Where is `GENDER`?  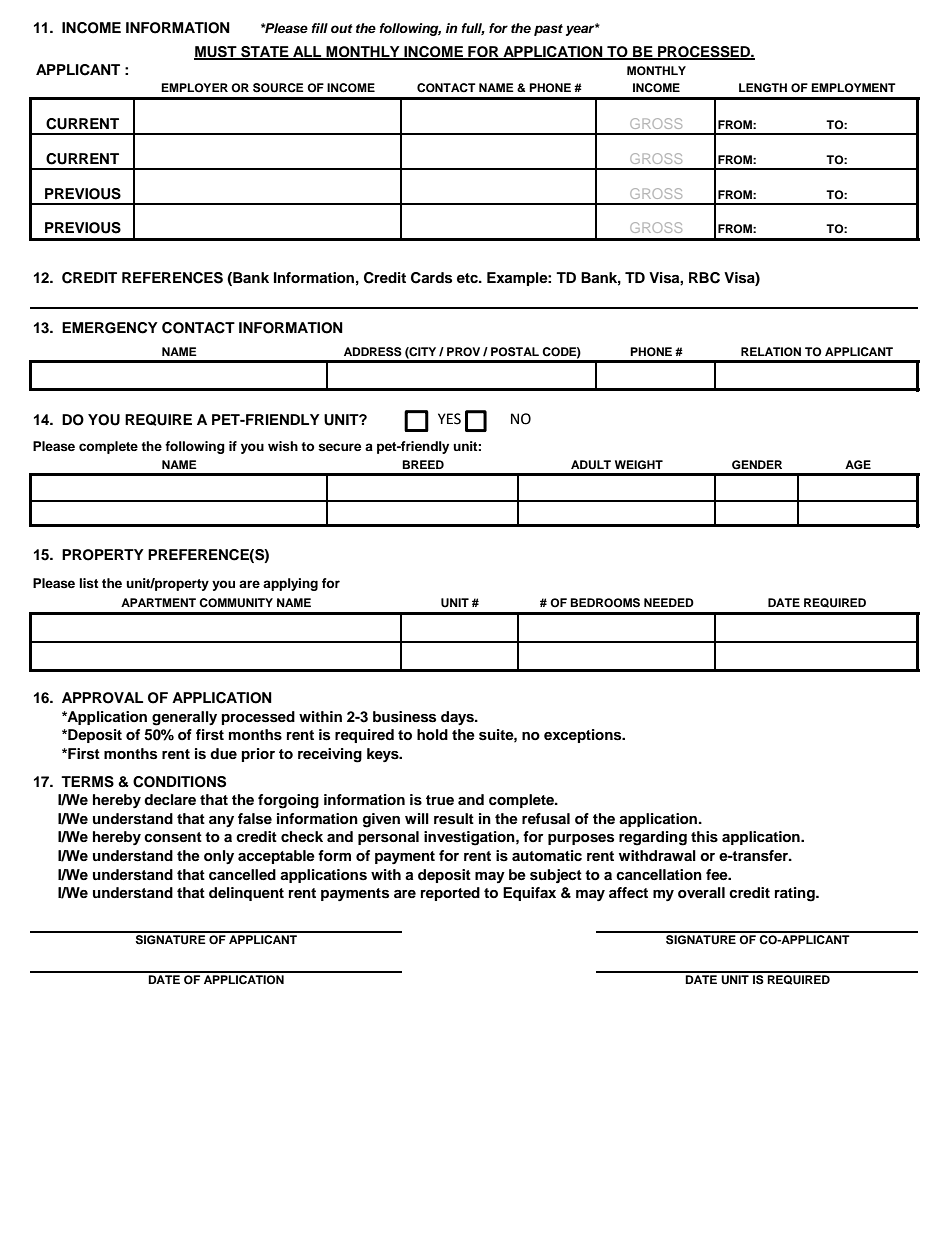 GENDER is located at coordinates (757, 465).
